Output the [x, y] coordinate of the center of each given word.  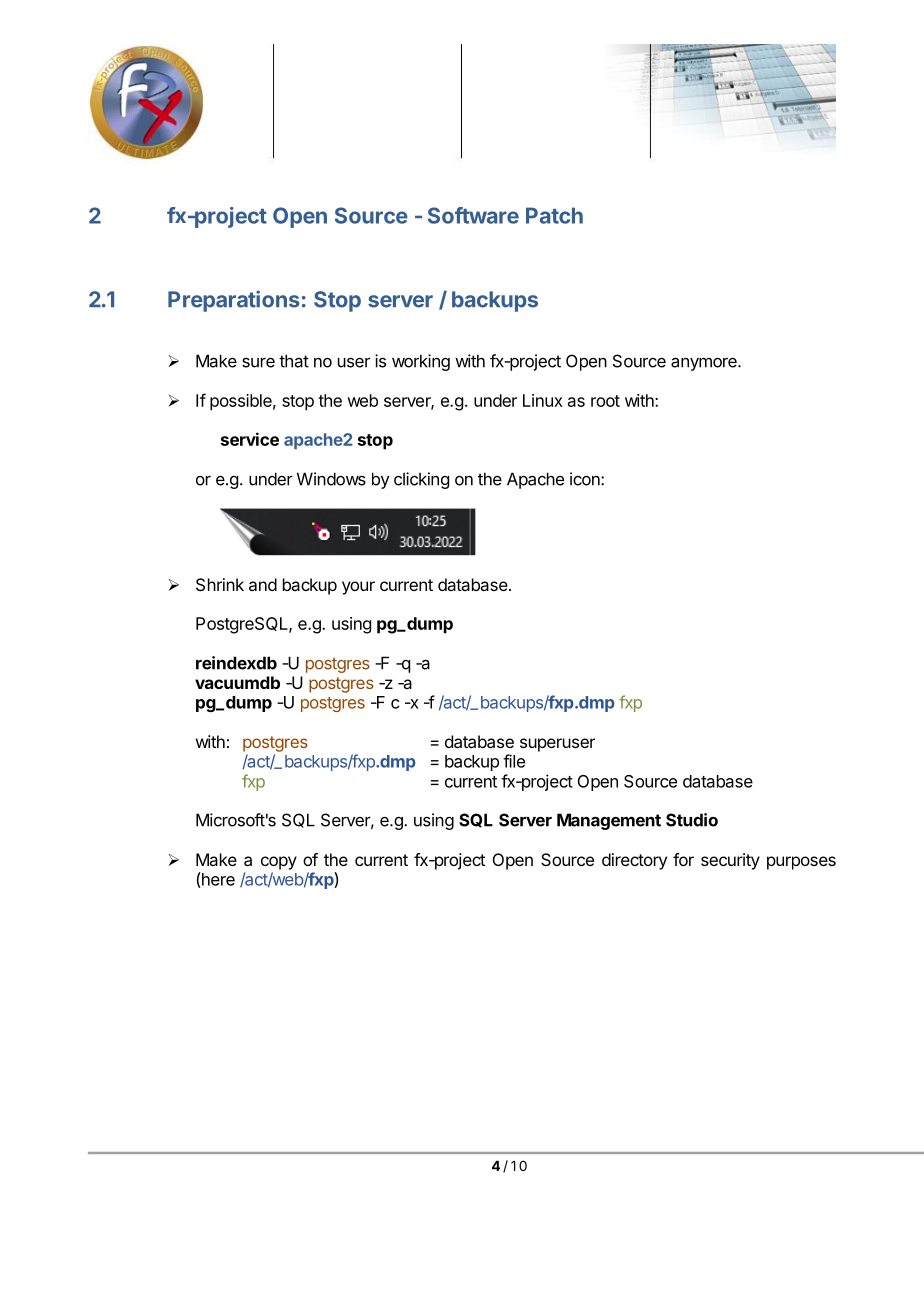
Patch [554, 215]
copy [279, 863]
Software [473, 215]
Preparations [234, 301]
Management [609, 821]
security [730, 861]
